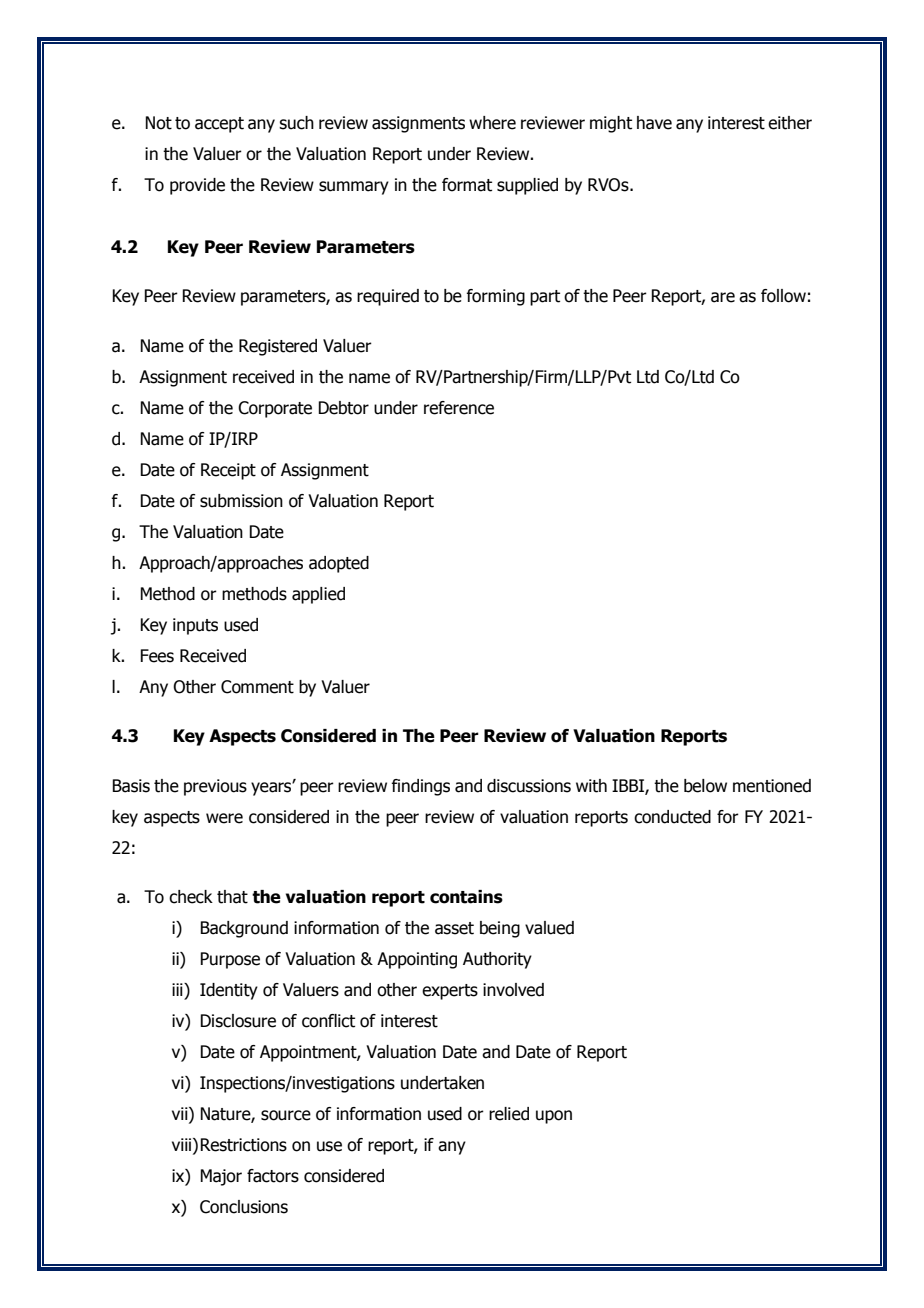 This screenshot has width=924, height=1308. Describe the element at coordinates (275, 409) in the screenshot. I see `Corporate` at that location.
